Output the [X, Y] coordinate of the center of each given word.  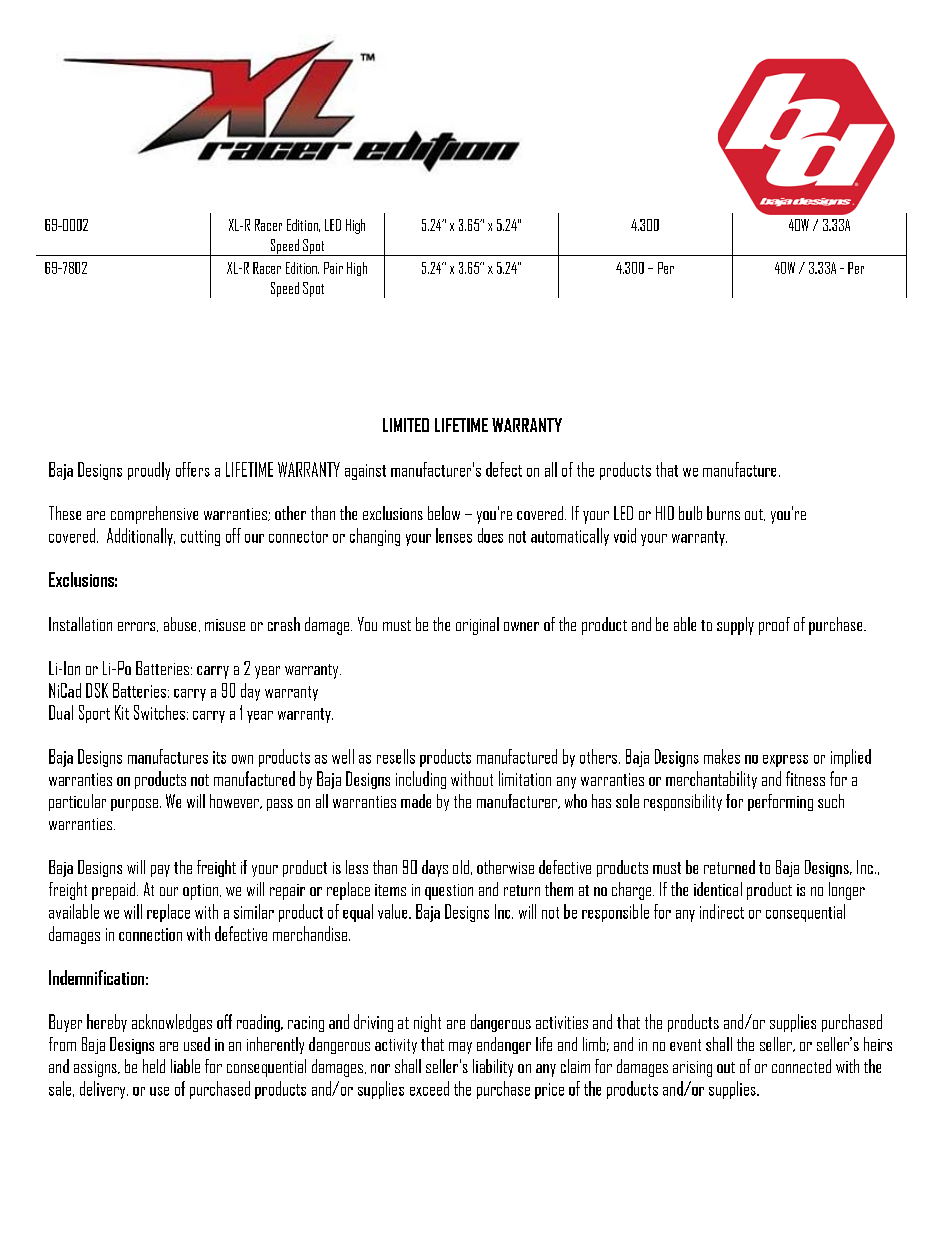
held [154, 1066]
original [477, 626]
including [421, 780]
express [785, 761]
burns [723, 513]
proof [774, 626]
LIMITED [406, 425]
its [219, 757]
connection [150, 934]
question [449, 892]
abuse [180, 624]
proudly [149, 471]
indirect [722, 911]
